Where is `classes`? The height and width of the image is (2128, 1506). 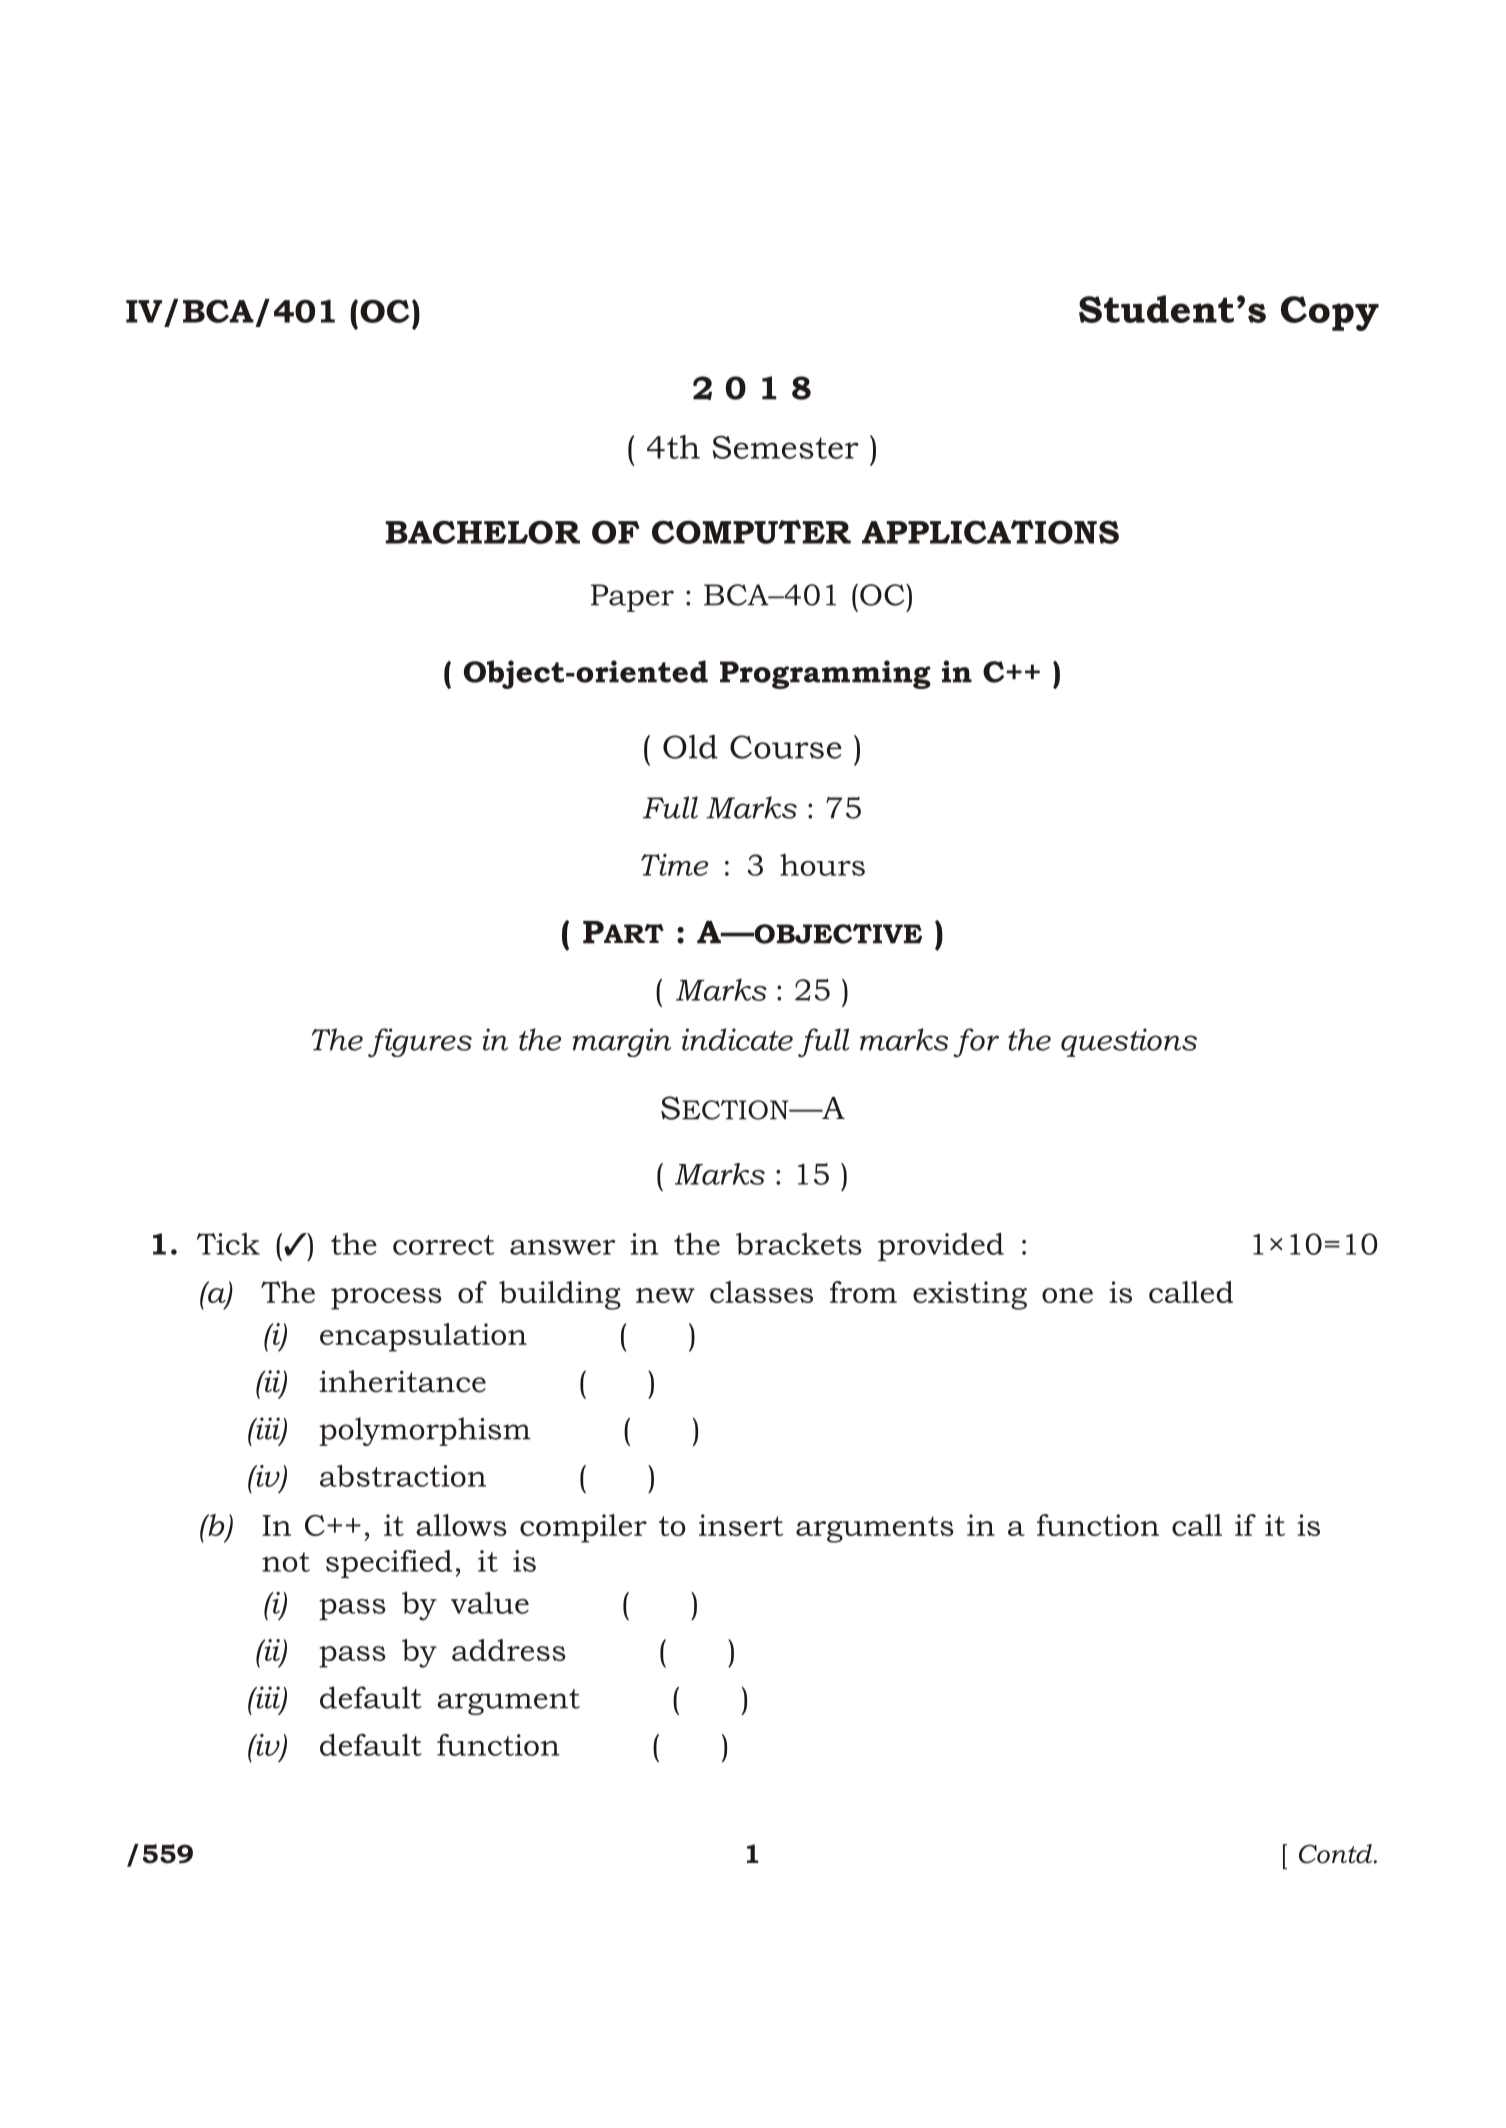 classes is located at coordinates (761, 1292).
